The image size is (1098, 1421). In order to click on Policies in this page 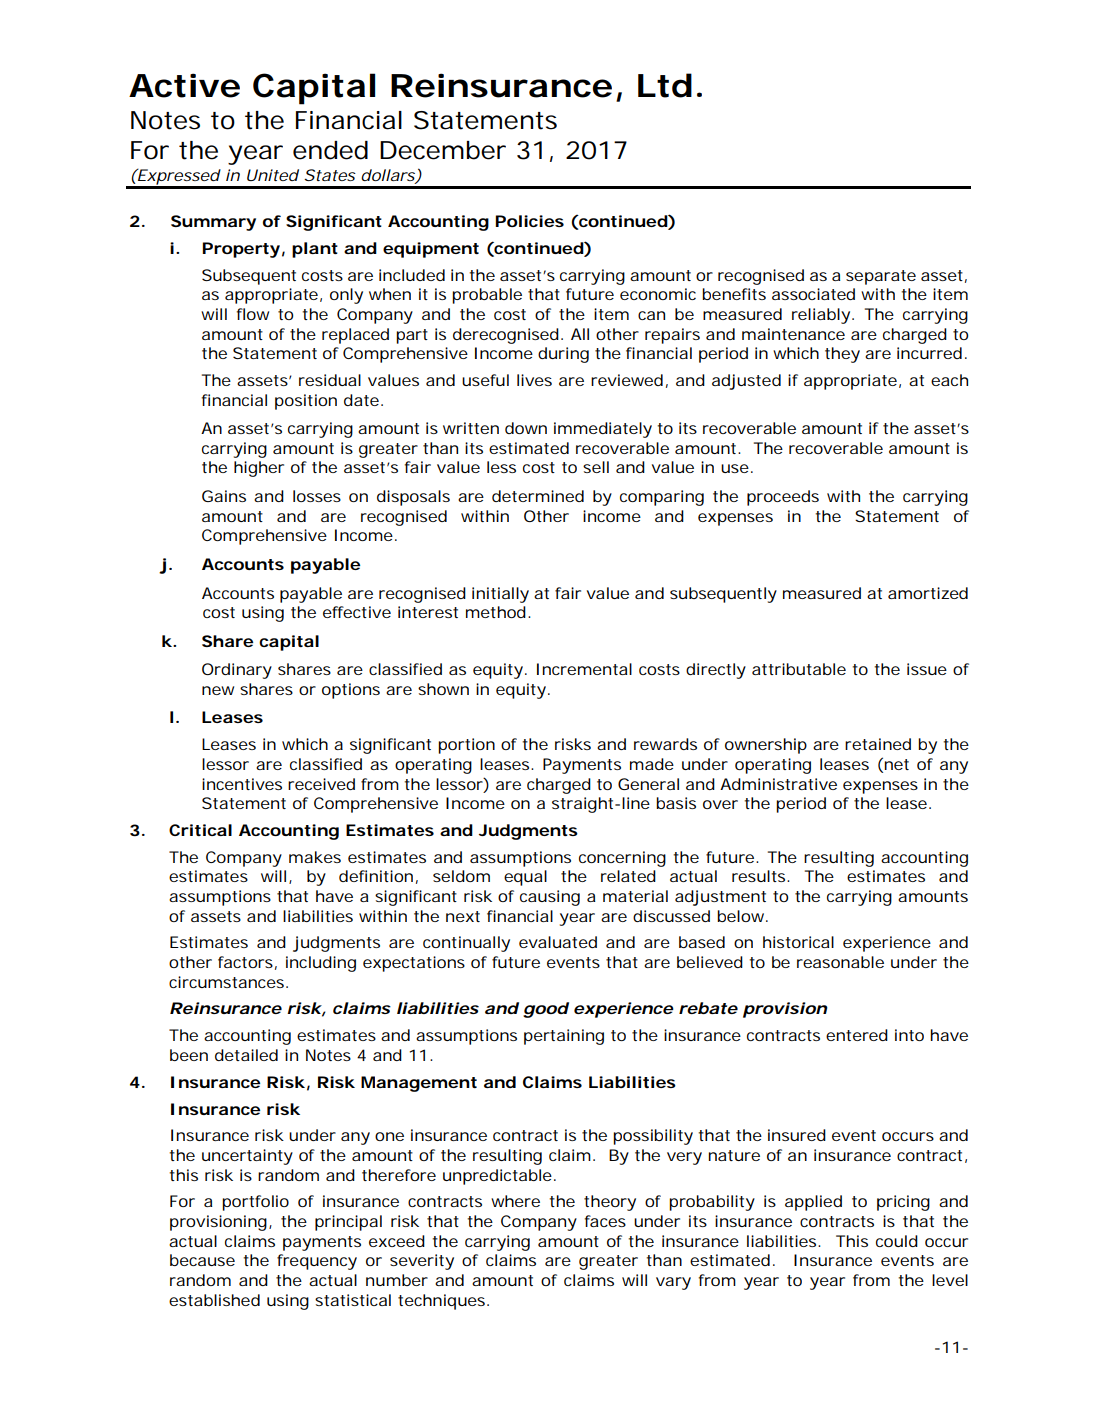, I will do `click(529, 221)`.
